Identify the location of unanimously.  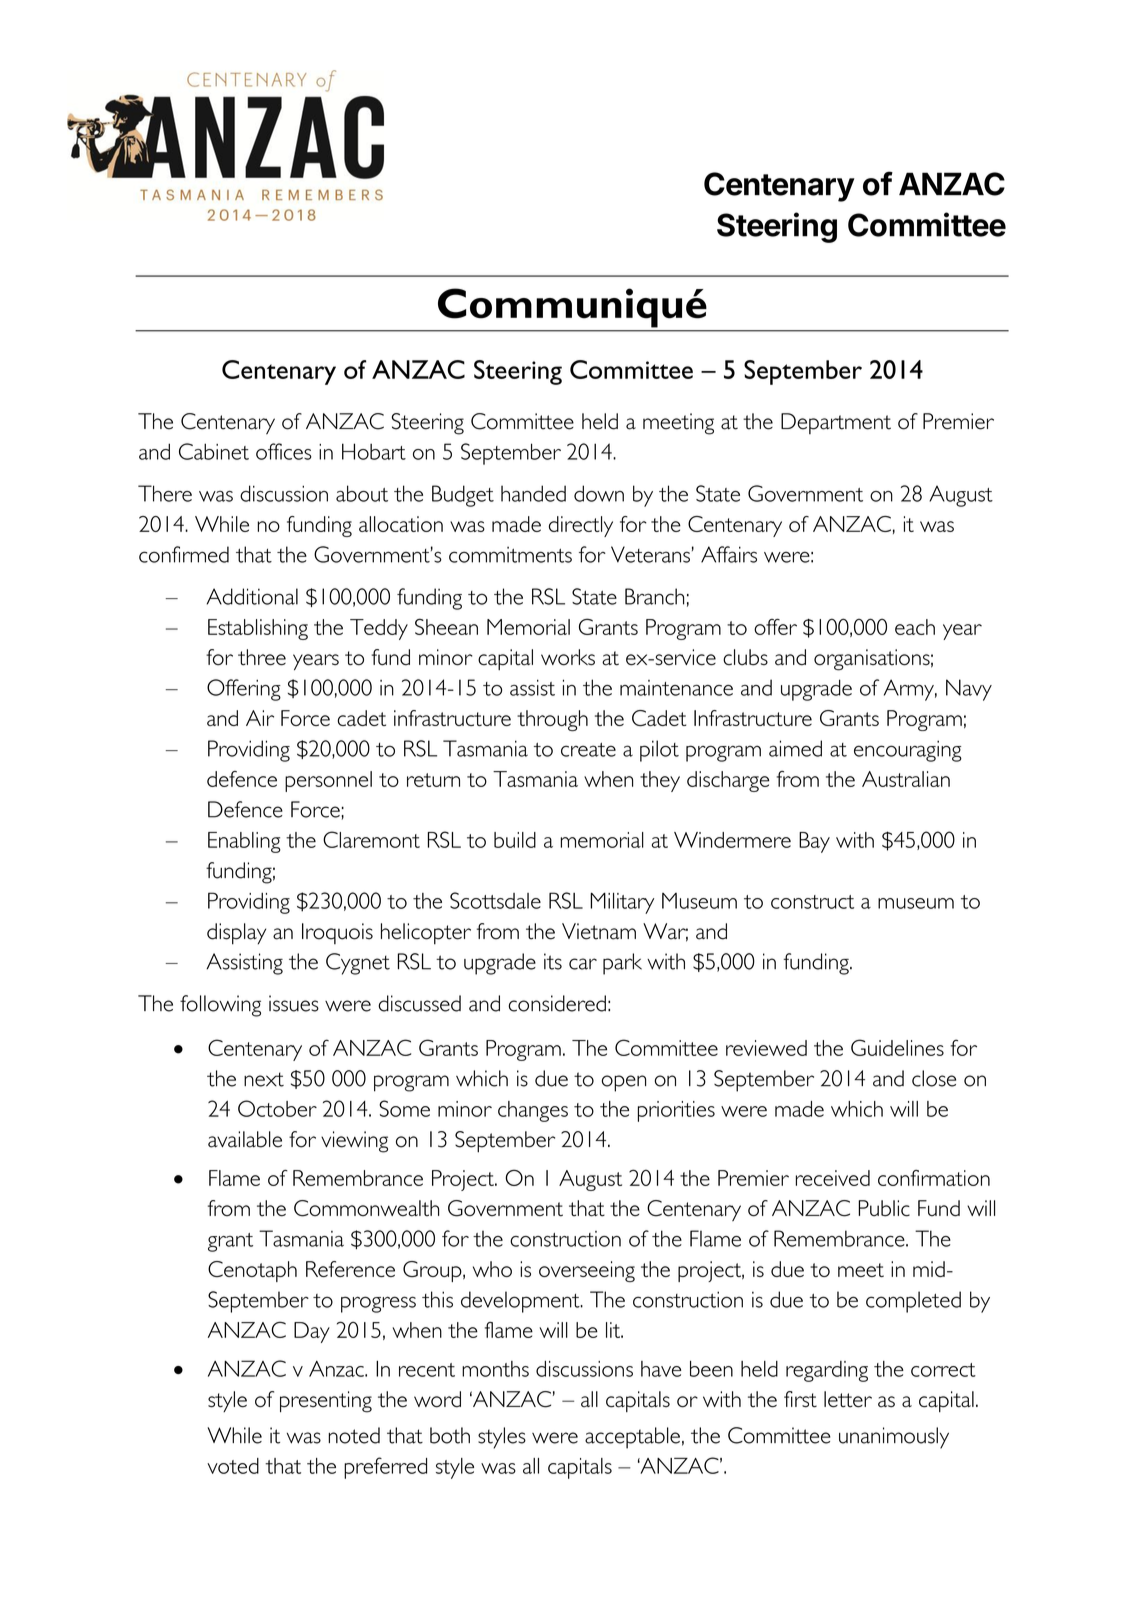
(894, 1438).
